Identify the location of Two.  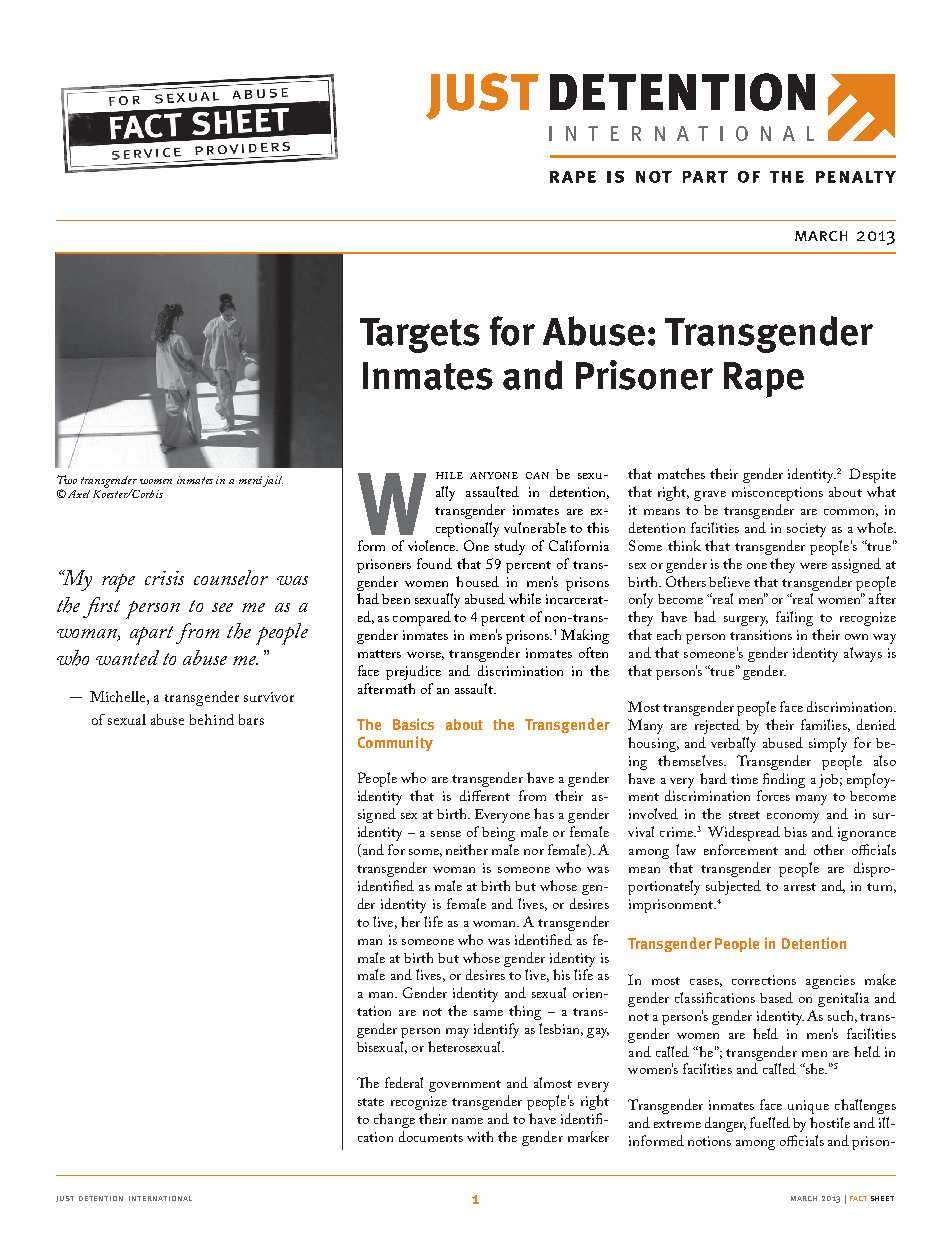
(67, 479).
